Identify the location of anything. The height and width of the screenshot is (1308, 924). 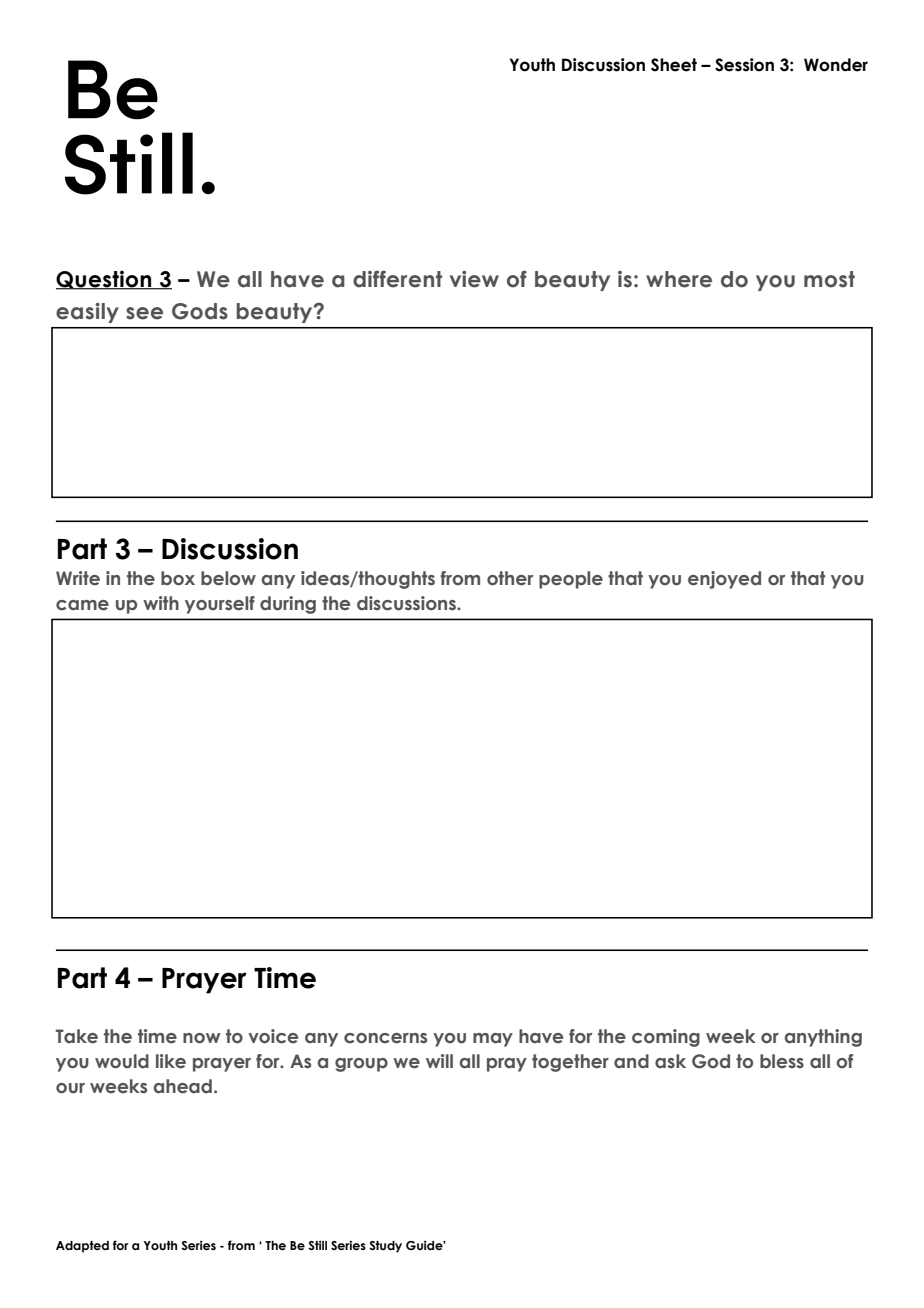
(823, 1038).
